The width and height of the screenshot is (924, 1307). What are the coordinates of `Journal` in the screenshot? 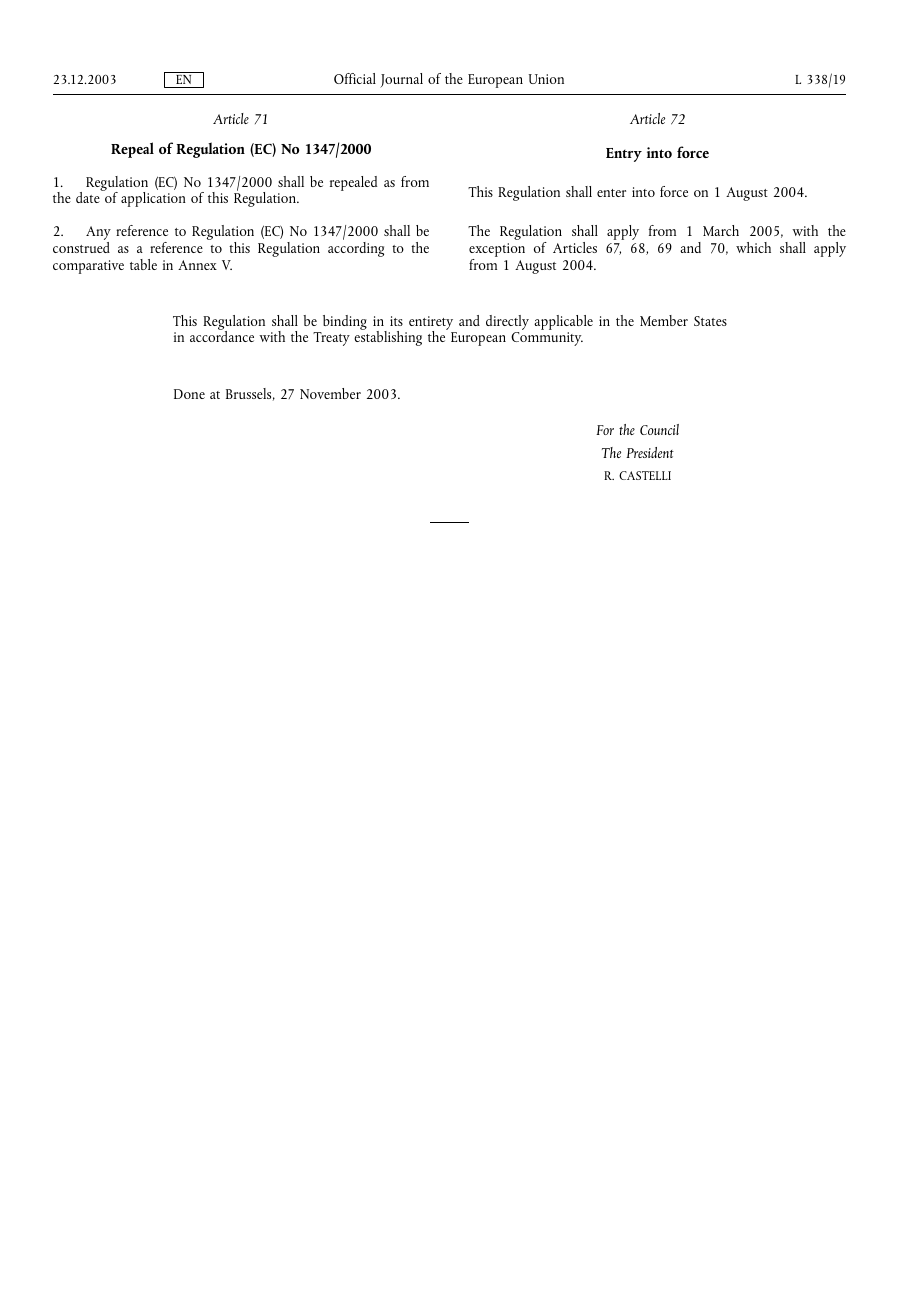 It's located at (401, 80).
